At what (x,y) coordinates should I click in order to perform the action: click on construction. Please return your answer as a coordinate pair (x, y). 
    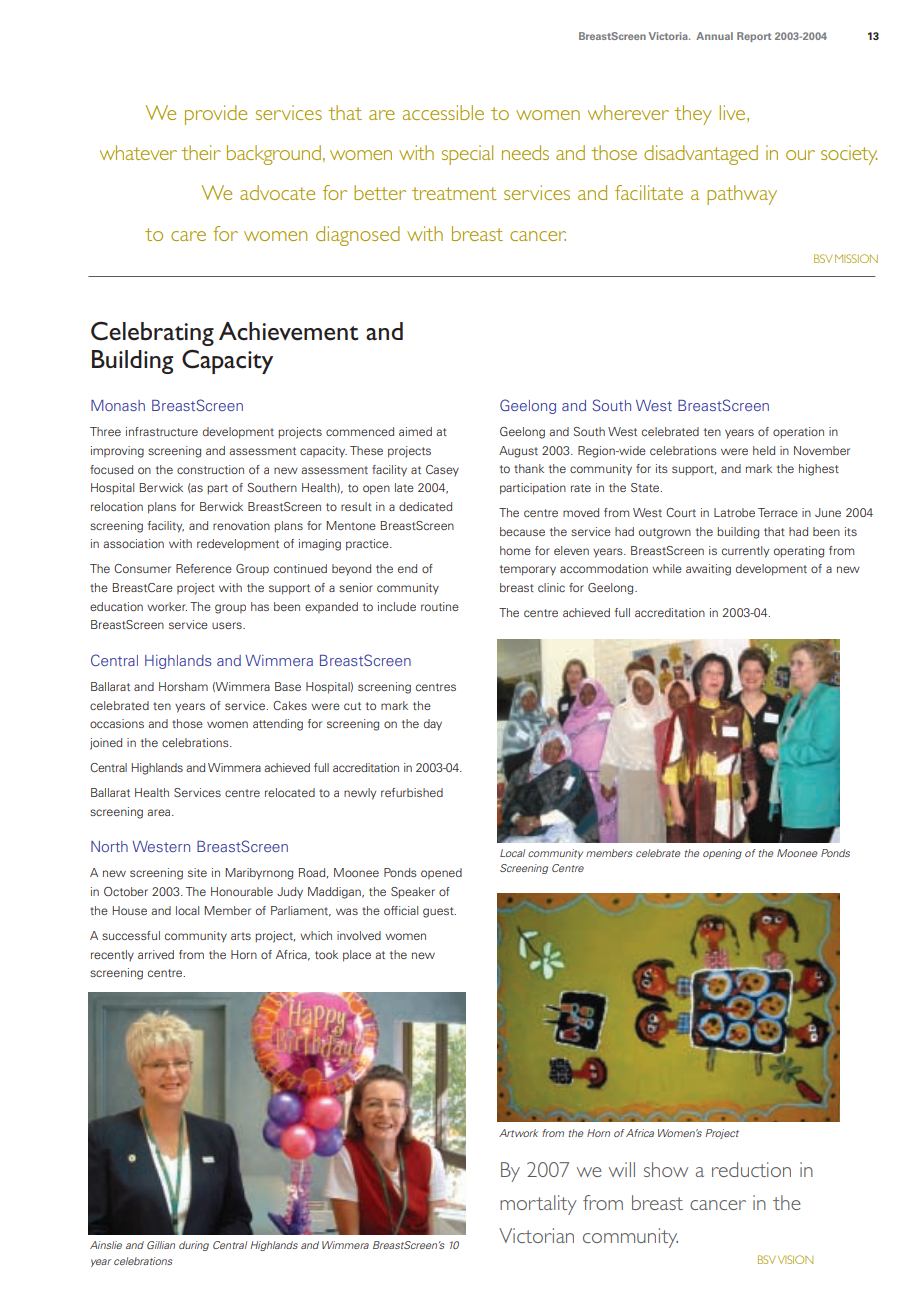
    Looking at the image, I should click on (210, 469).
